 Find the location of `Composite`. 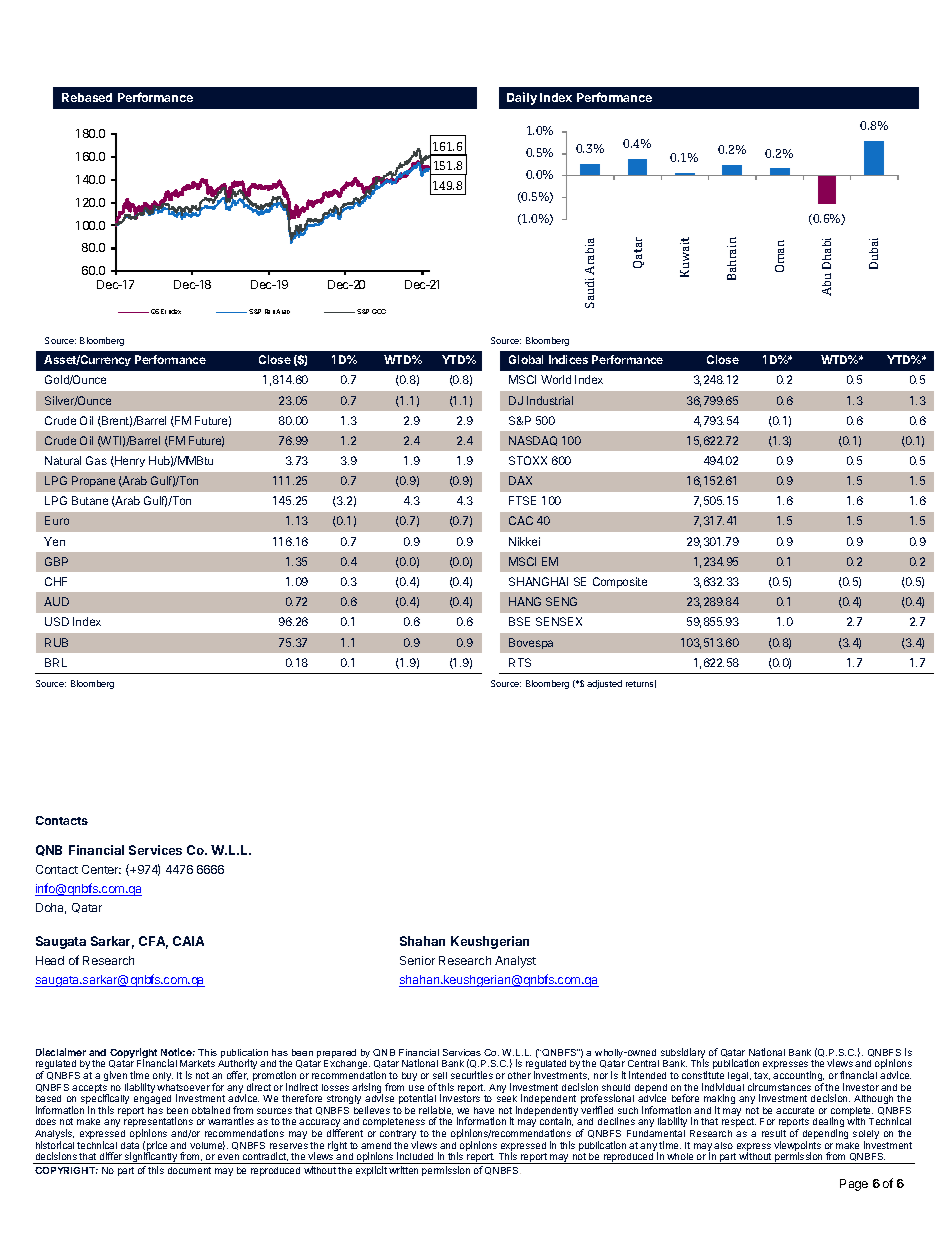

Composite is located at coordinates (620, 582).
